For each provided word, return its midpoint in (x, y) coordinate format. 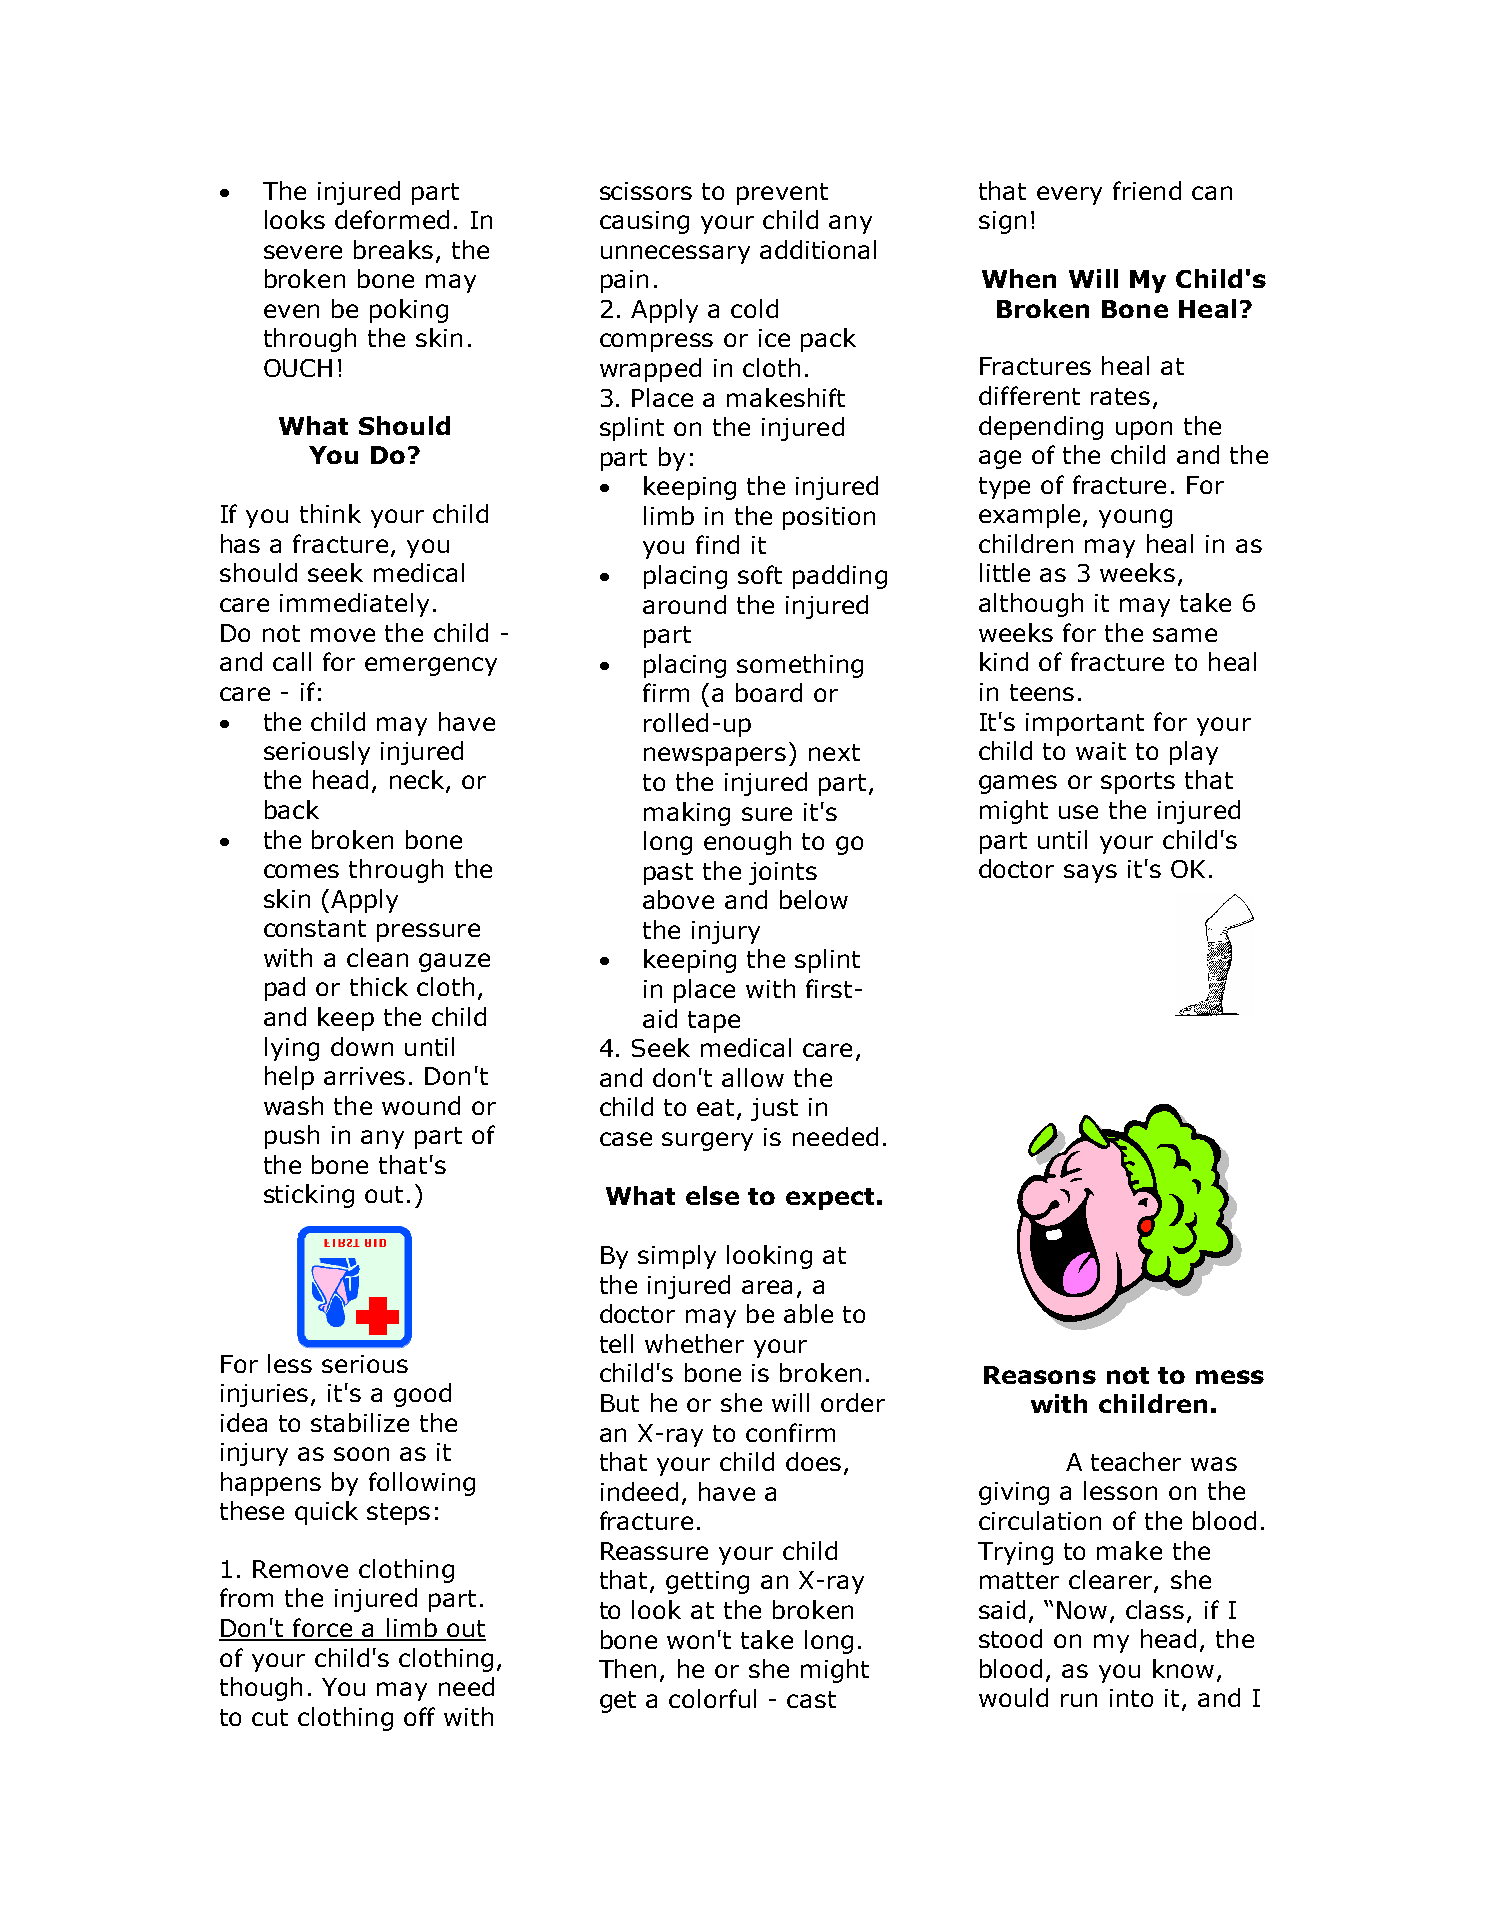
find (717, 544)
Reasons (1040, 1375)
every (1069, 195)
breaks (393, 249)
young (1135, 518)
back (292, 809)
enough (747, 843)
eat (715, 1107)
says (1090, 873)
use (1078, 812)
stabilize (360, 1422)
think (330, 513)
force (323, 1629)
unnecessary (675, 254)
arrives (364, 1076)
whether (694, 1343)
